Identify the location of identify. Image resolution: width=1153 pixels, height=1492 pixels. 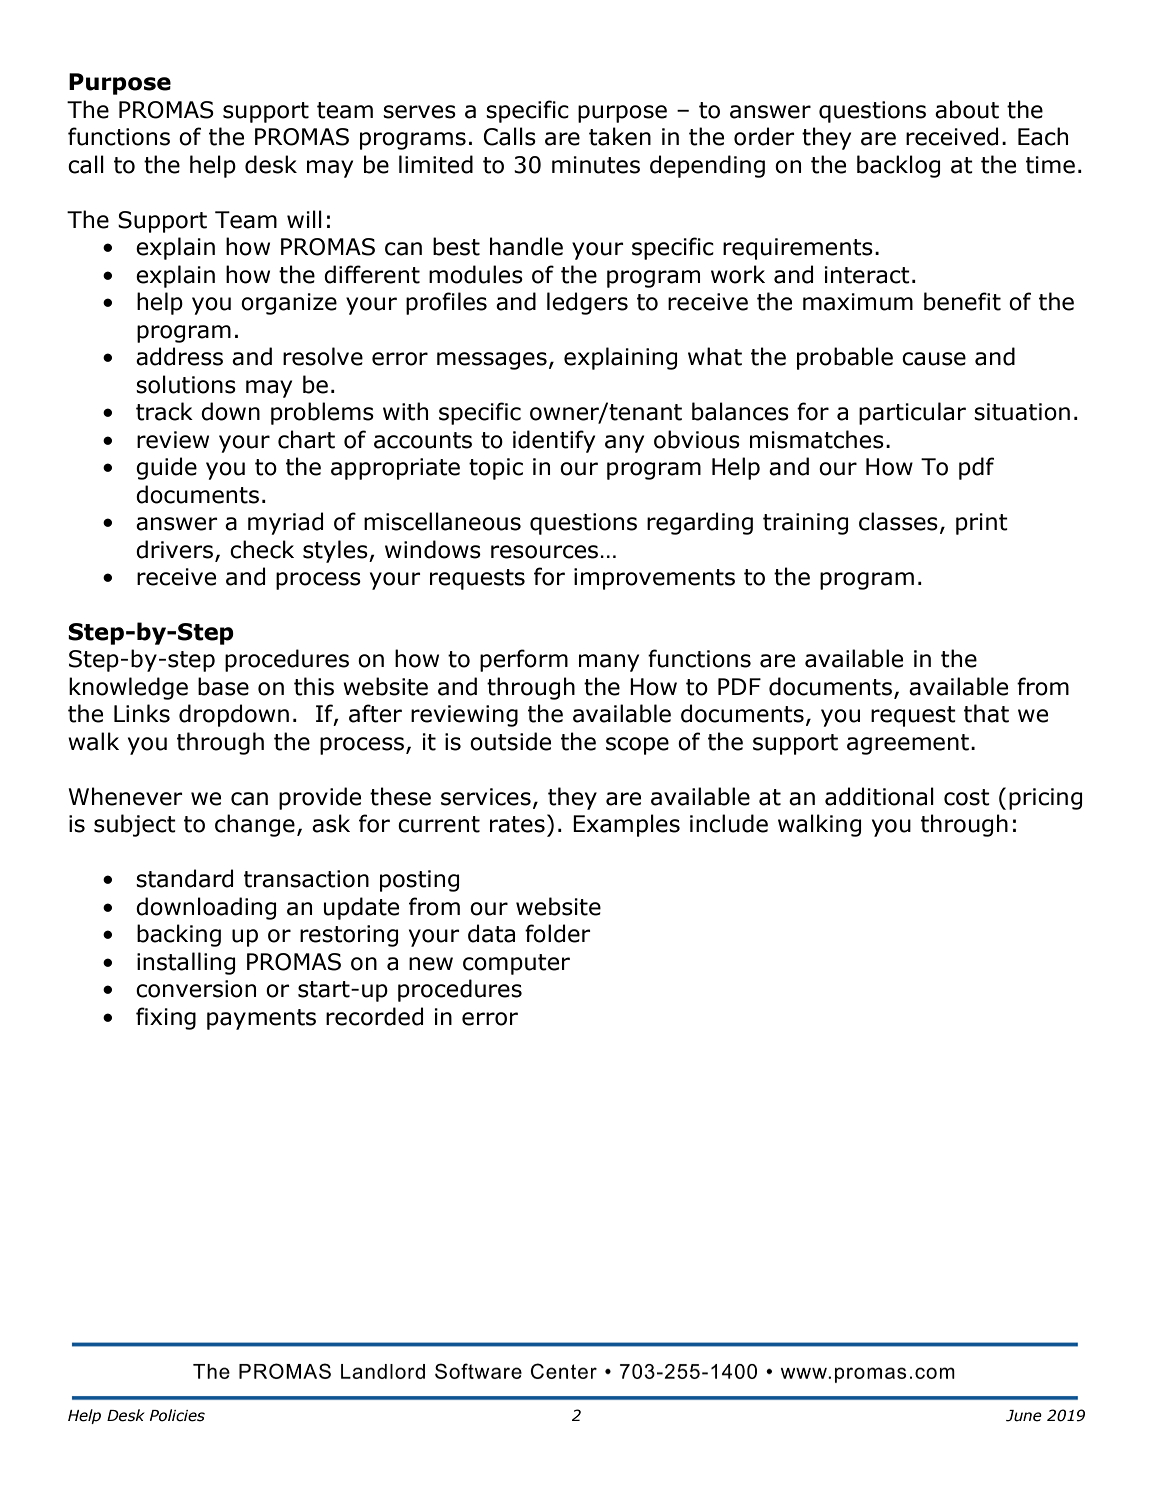
(554, 441).
